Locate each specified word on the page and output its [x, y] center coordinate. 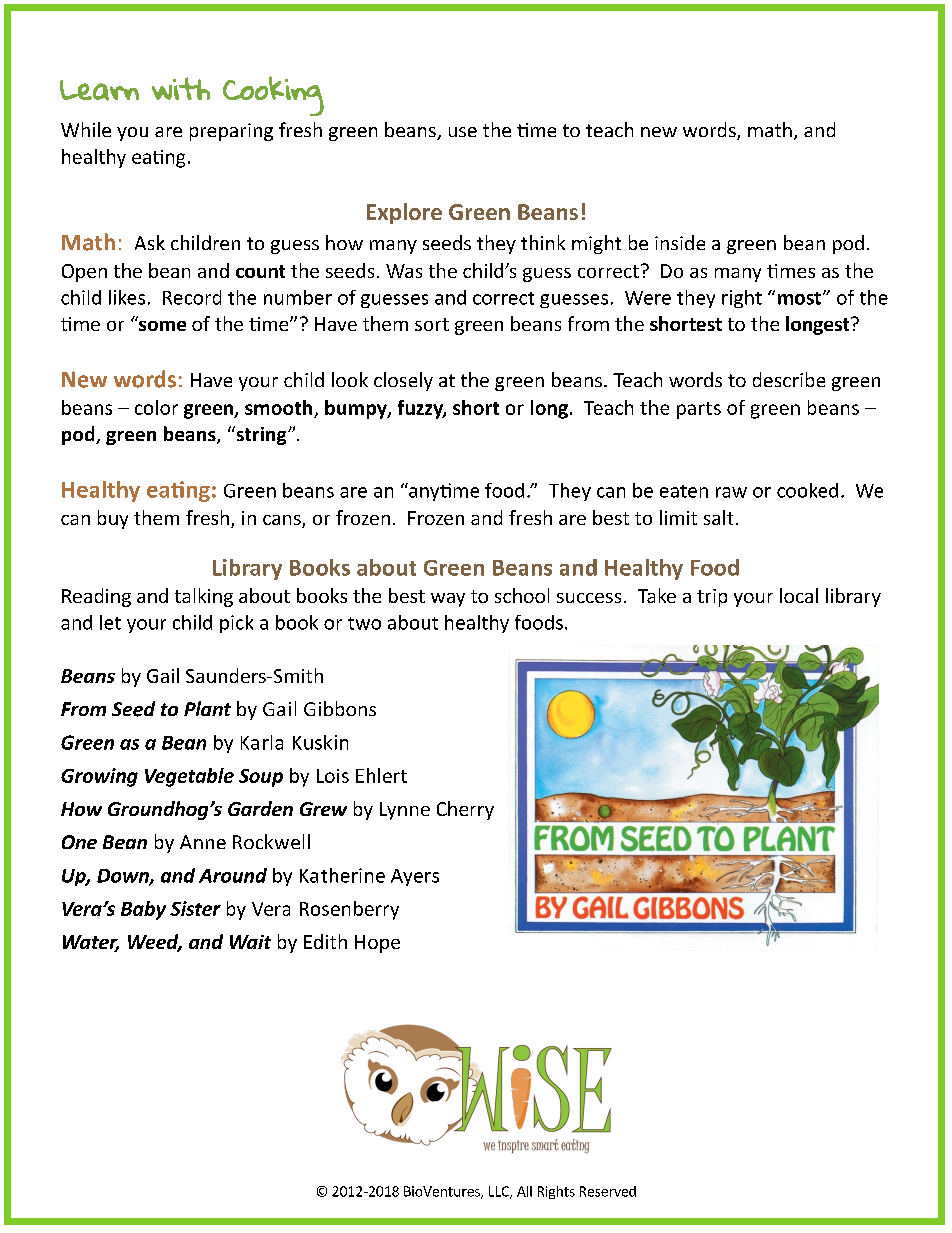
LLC [500, 1192]
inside [680, 242]
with [181, 88]
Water [91, 943]
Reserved [608, 1191]
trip [712, 598]
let [110, 622]
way [448, 600]
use [463, 132]
